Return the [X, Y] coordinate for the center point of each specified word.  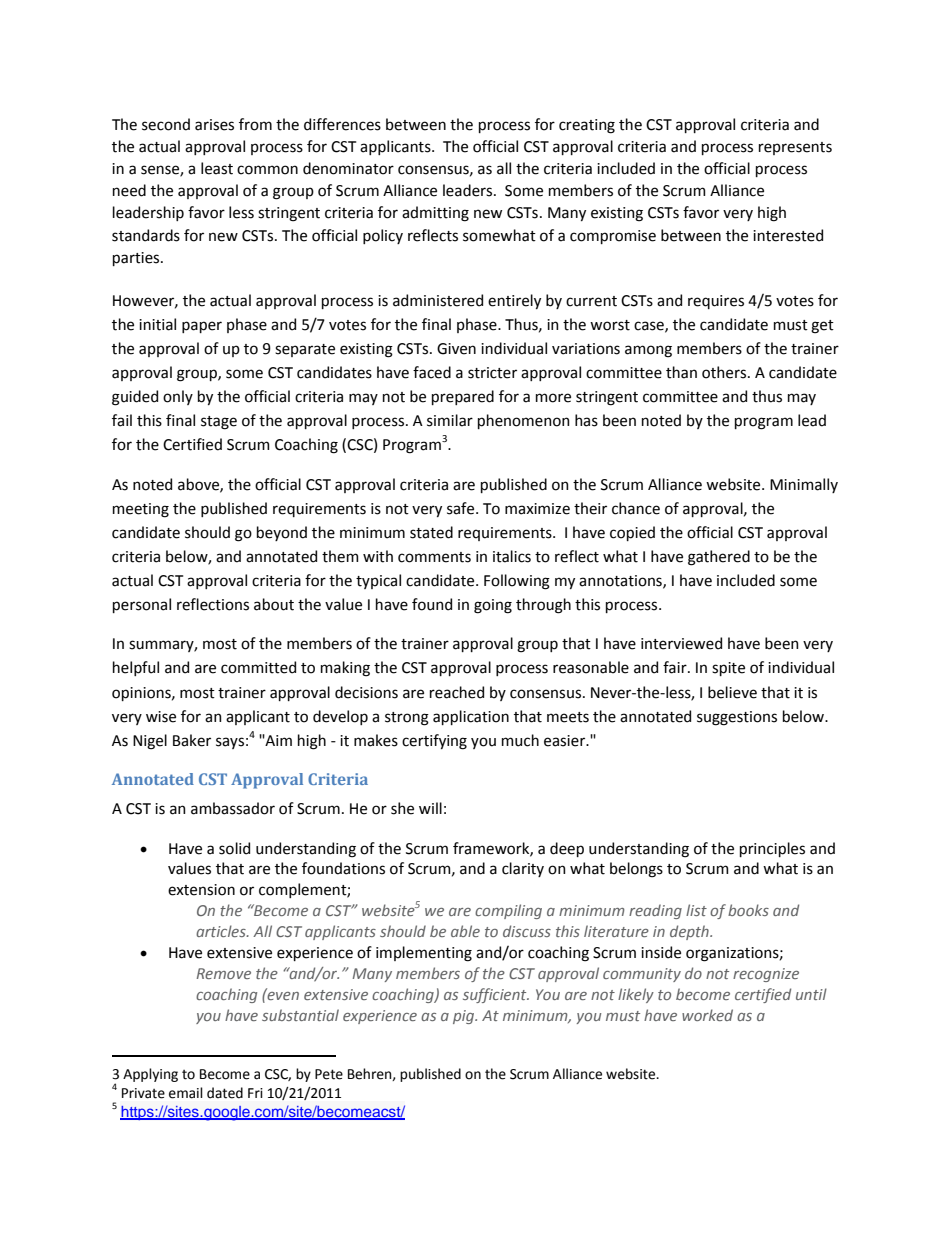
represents [795, 148]
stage [219, 423]
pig [465, 1017]
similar [450, 420]
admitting [435, 214]
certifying [434, 742]
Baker [192, 740]
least [217, 168]
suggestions [737, 718]
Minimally [804, 485]
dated [225, 1093]
